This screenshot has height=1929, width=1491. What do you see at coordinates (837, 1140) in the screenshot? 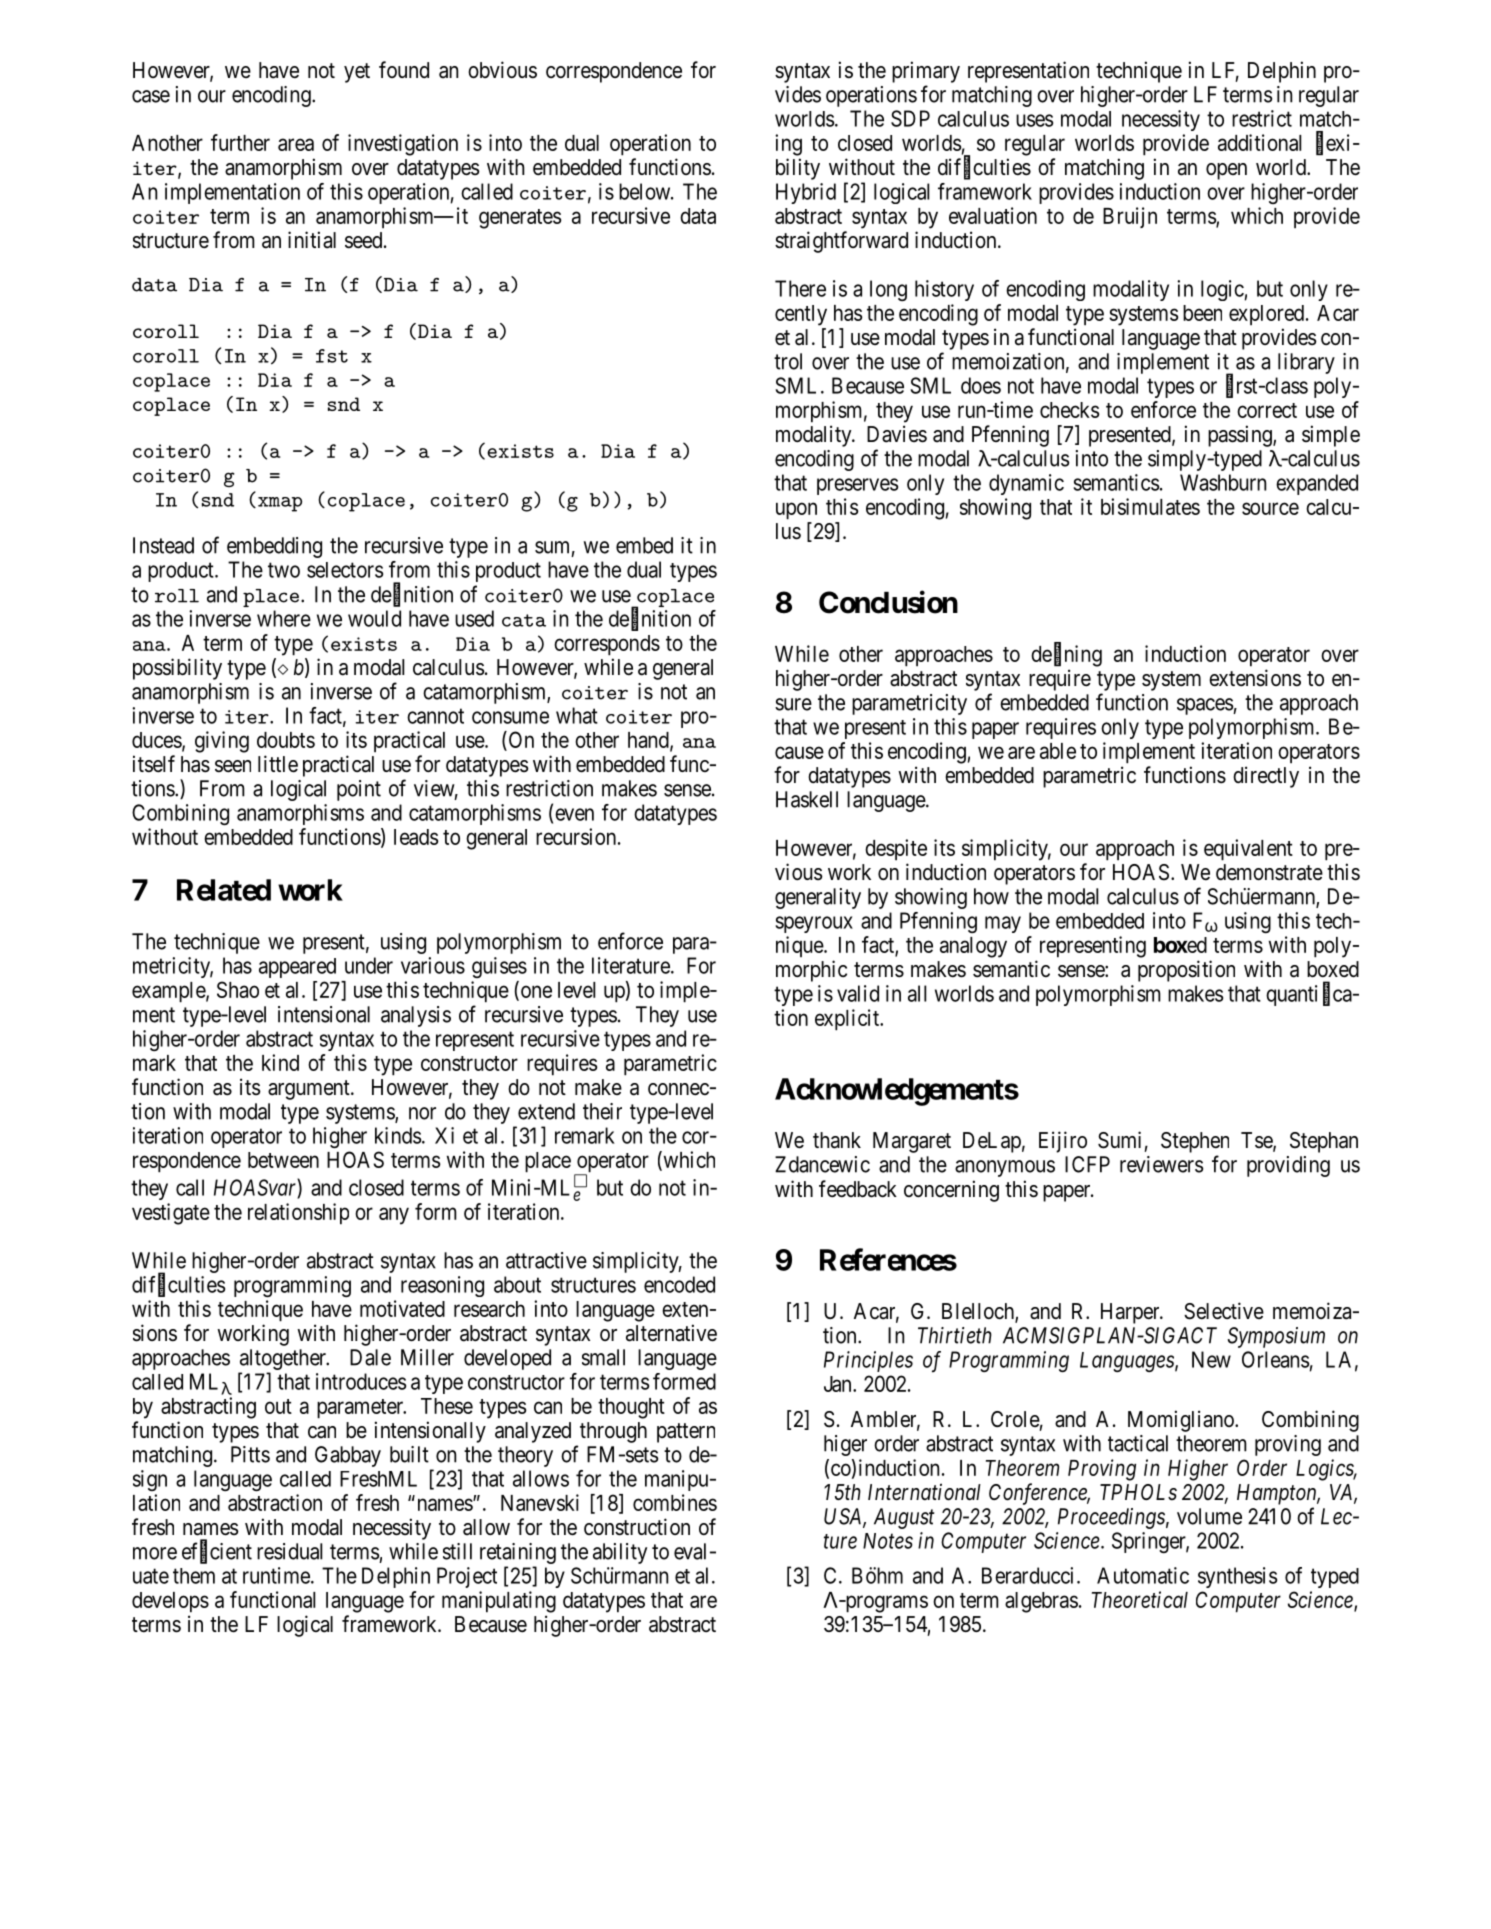
I see `thank` at bounding box center [837, 1140].
